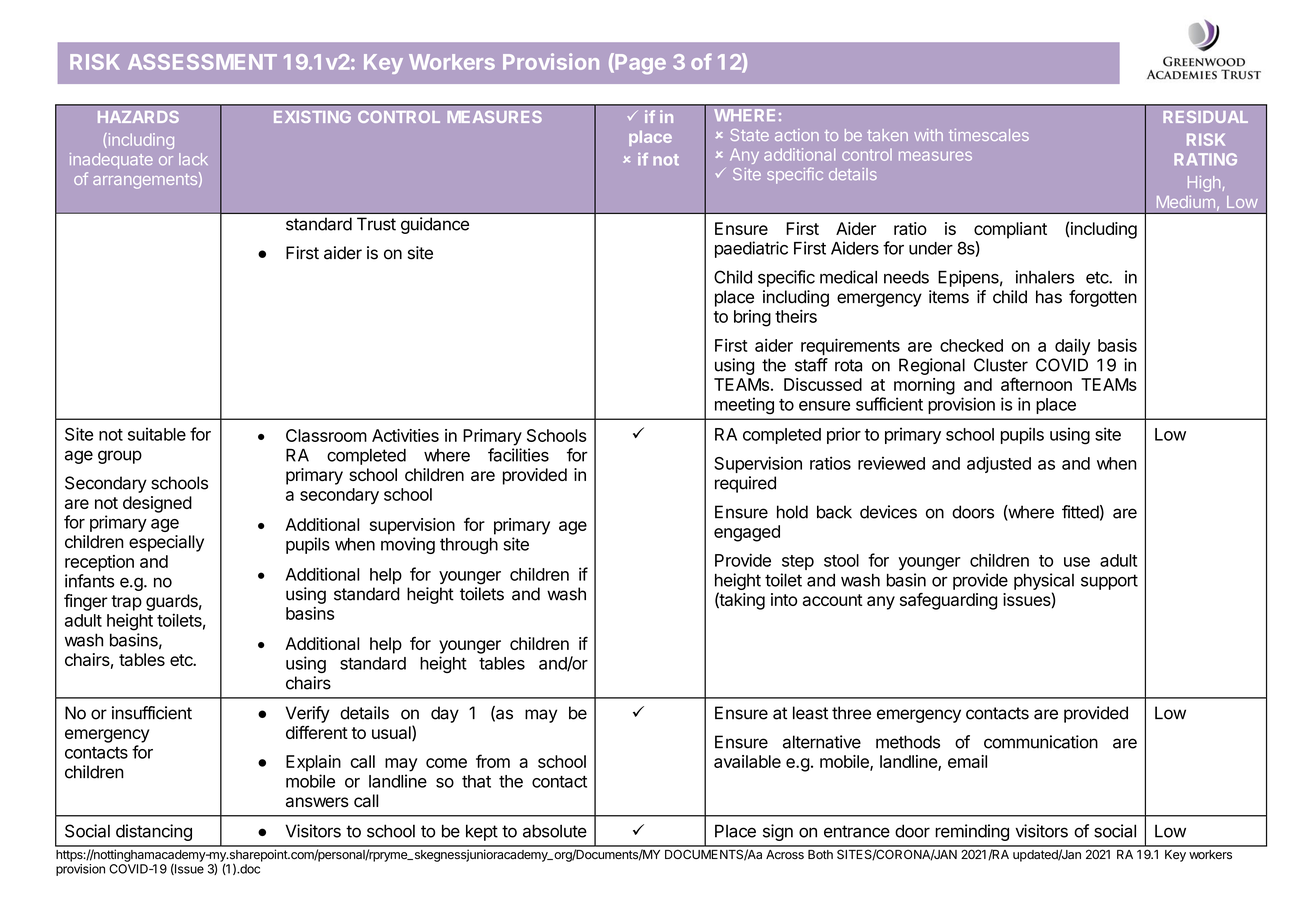  What do you see at coordinates (749, 135) in the screenshot?
I see `State` at bounding box center [749, 135].
